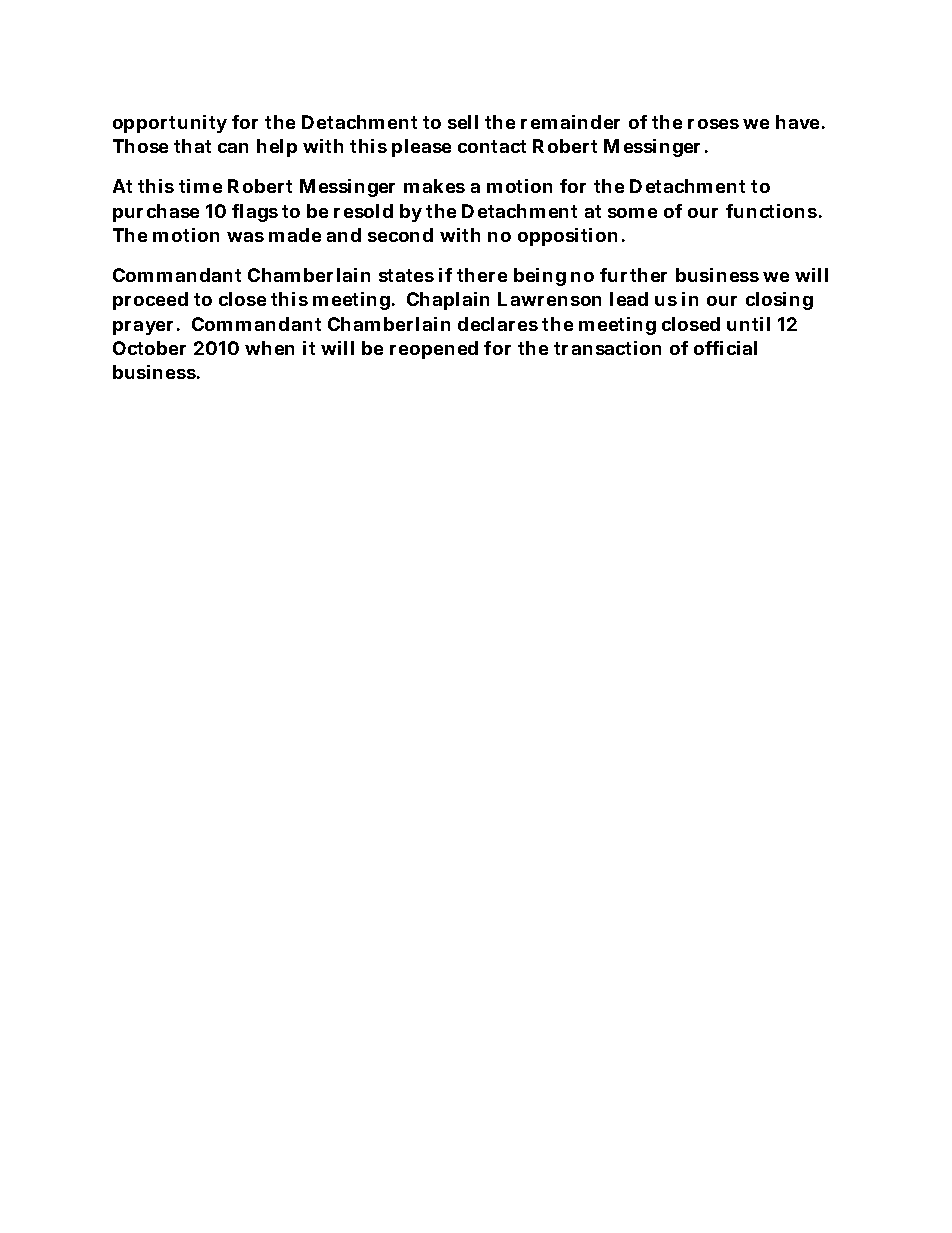  Describe the element at coordinates (567, 237) in the screenshot. I see `opposition` at that location.
